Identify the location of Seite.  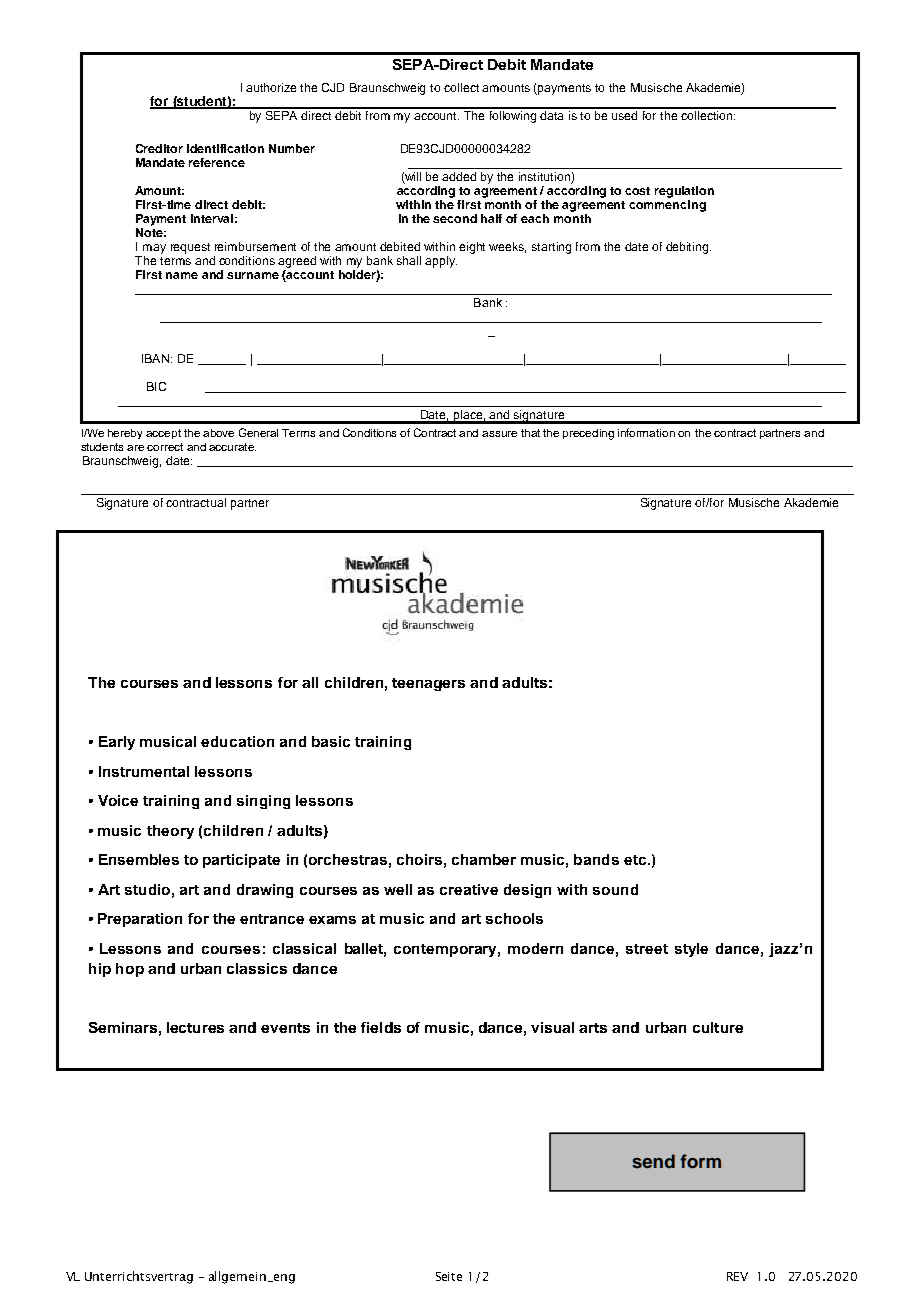
(449, 1276).
